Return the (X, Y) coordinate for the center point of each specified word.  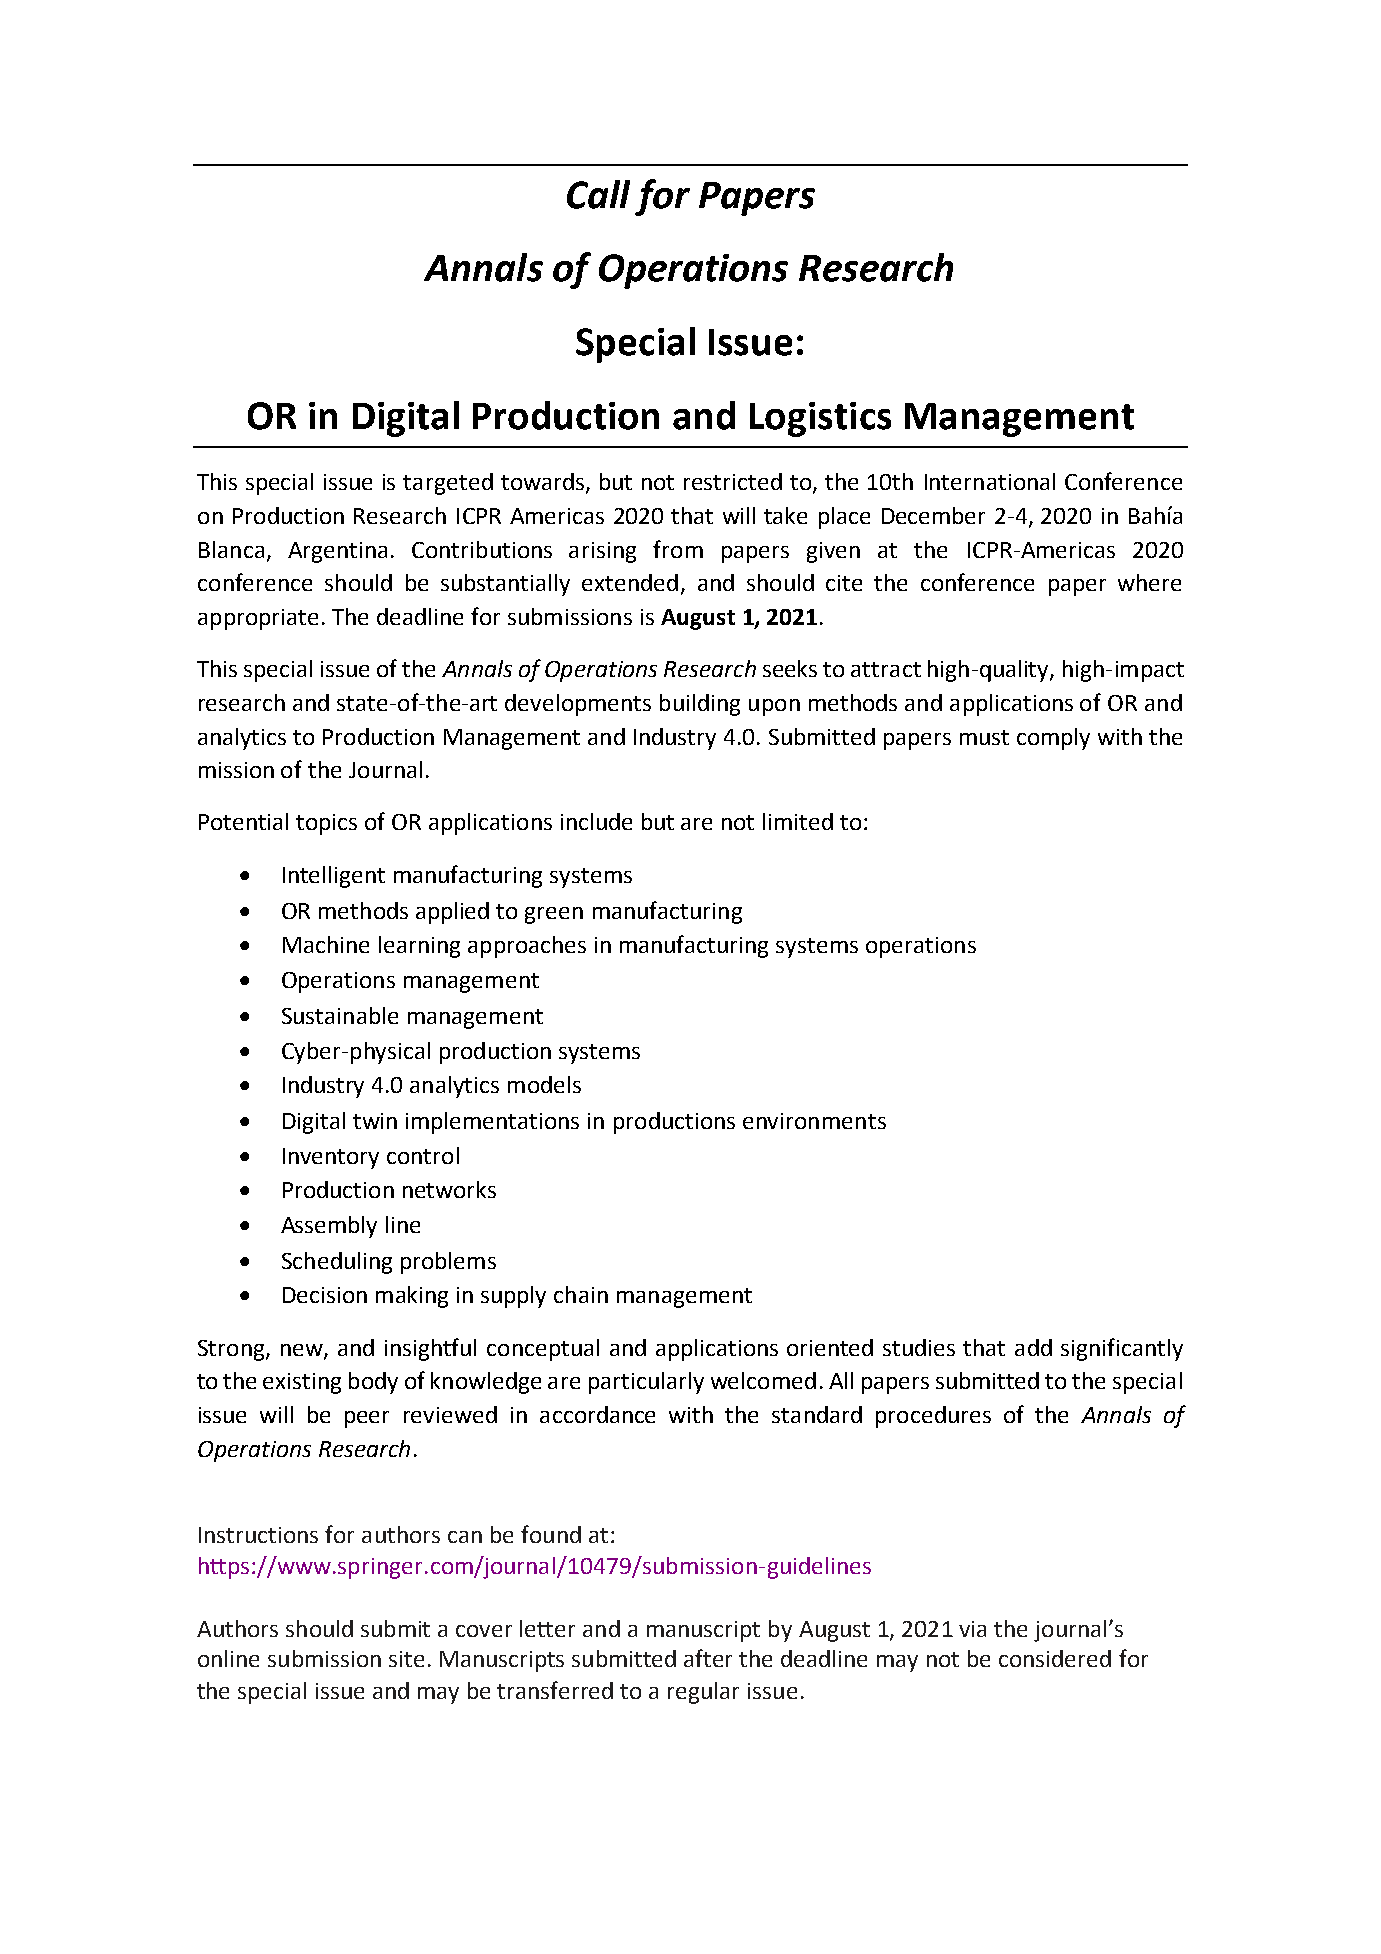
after (708, 1658)
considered (1055, 1658)
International (990, 481)
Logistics (820, 419)
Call (598, 194)
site (406, 1659)
